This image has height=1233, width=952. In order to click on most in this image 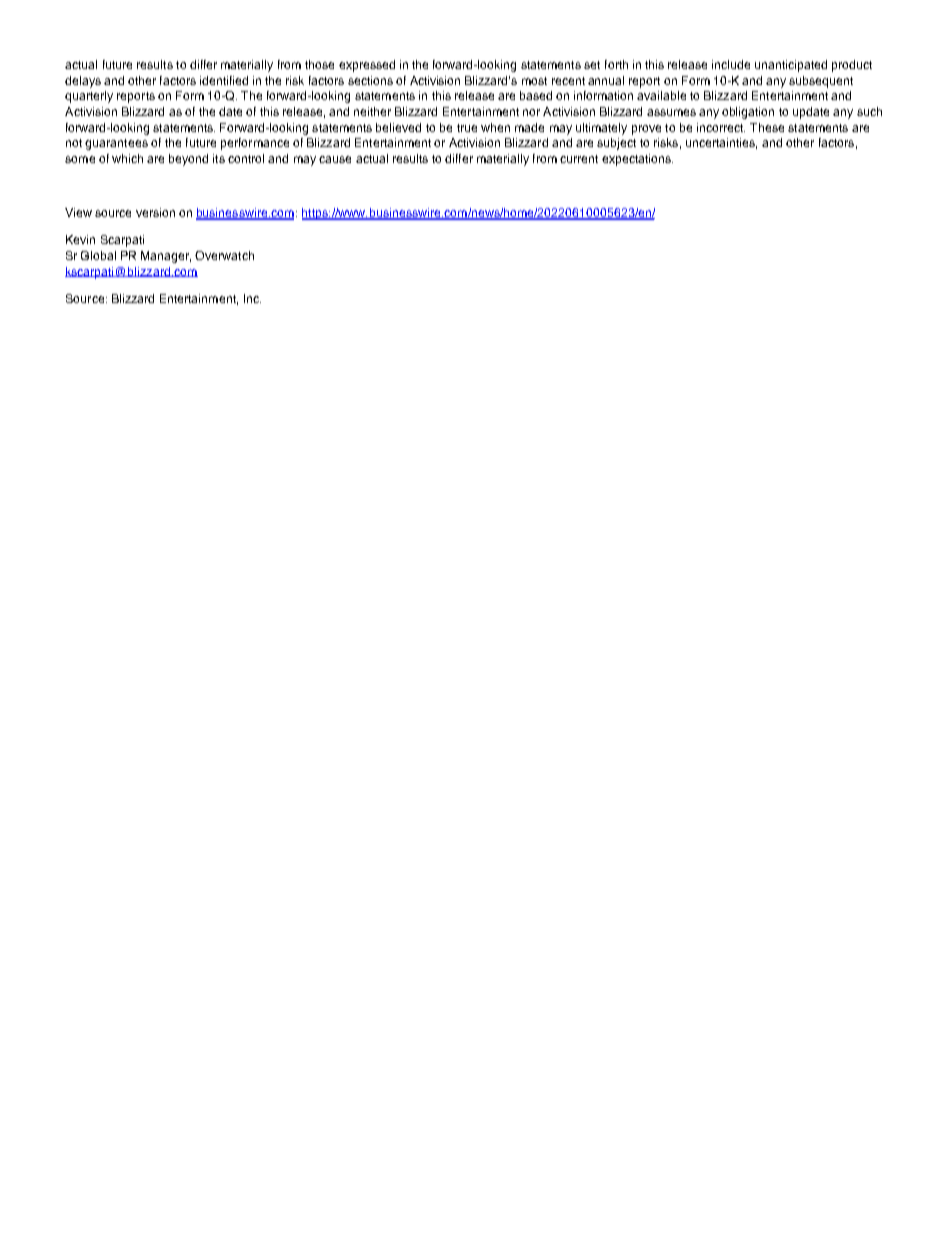, I will do `click(534, 81)`.
